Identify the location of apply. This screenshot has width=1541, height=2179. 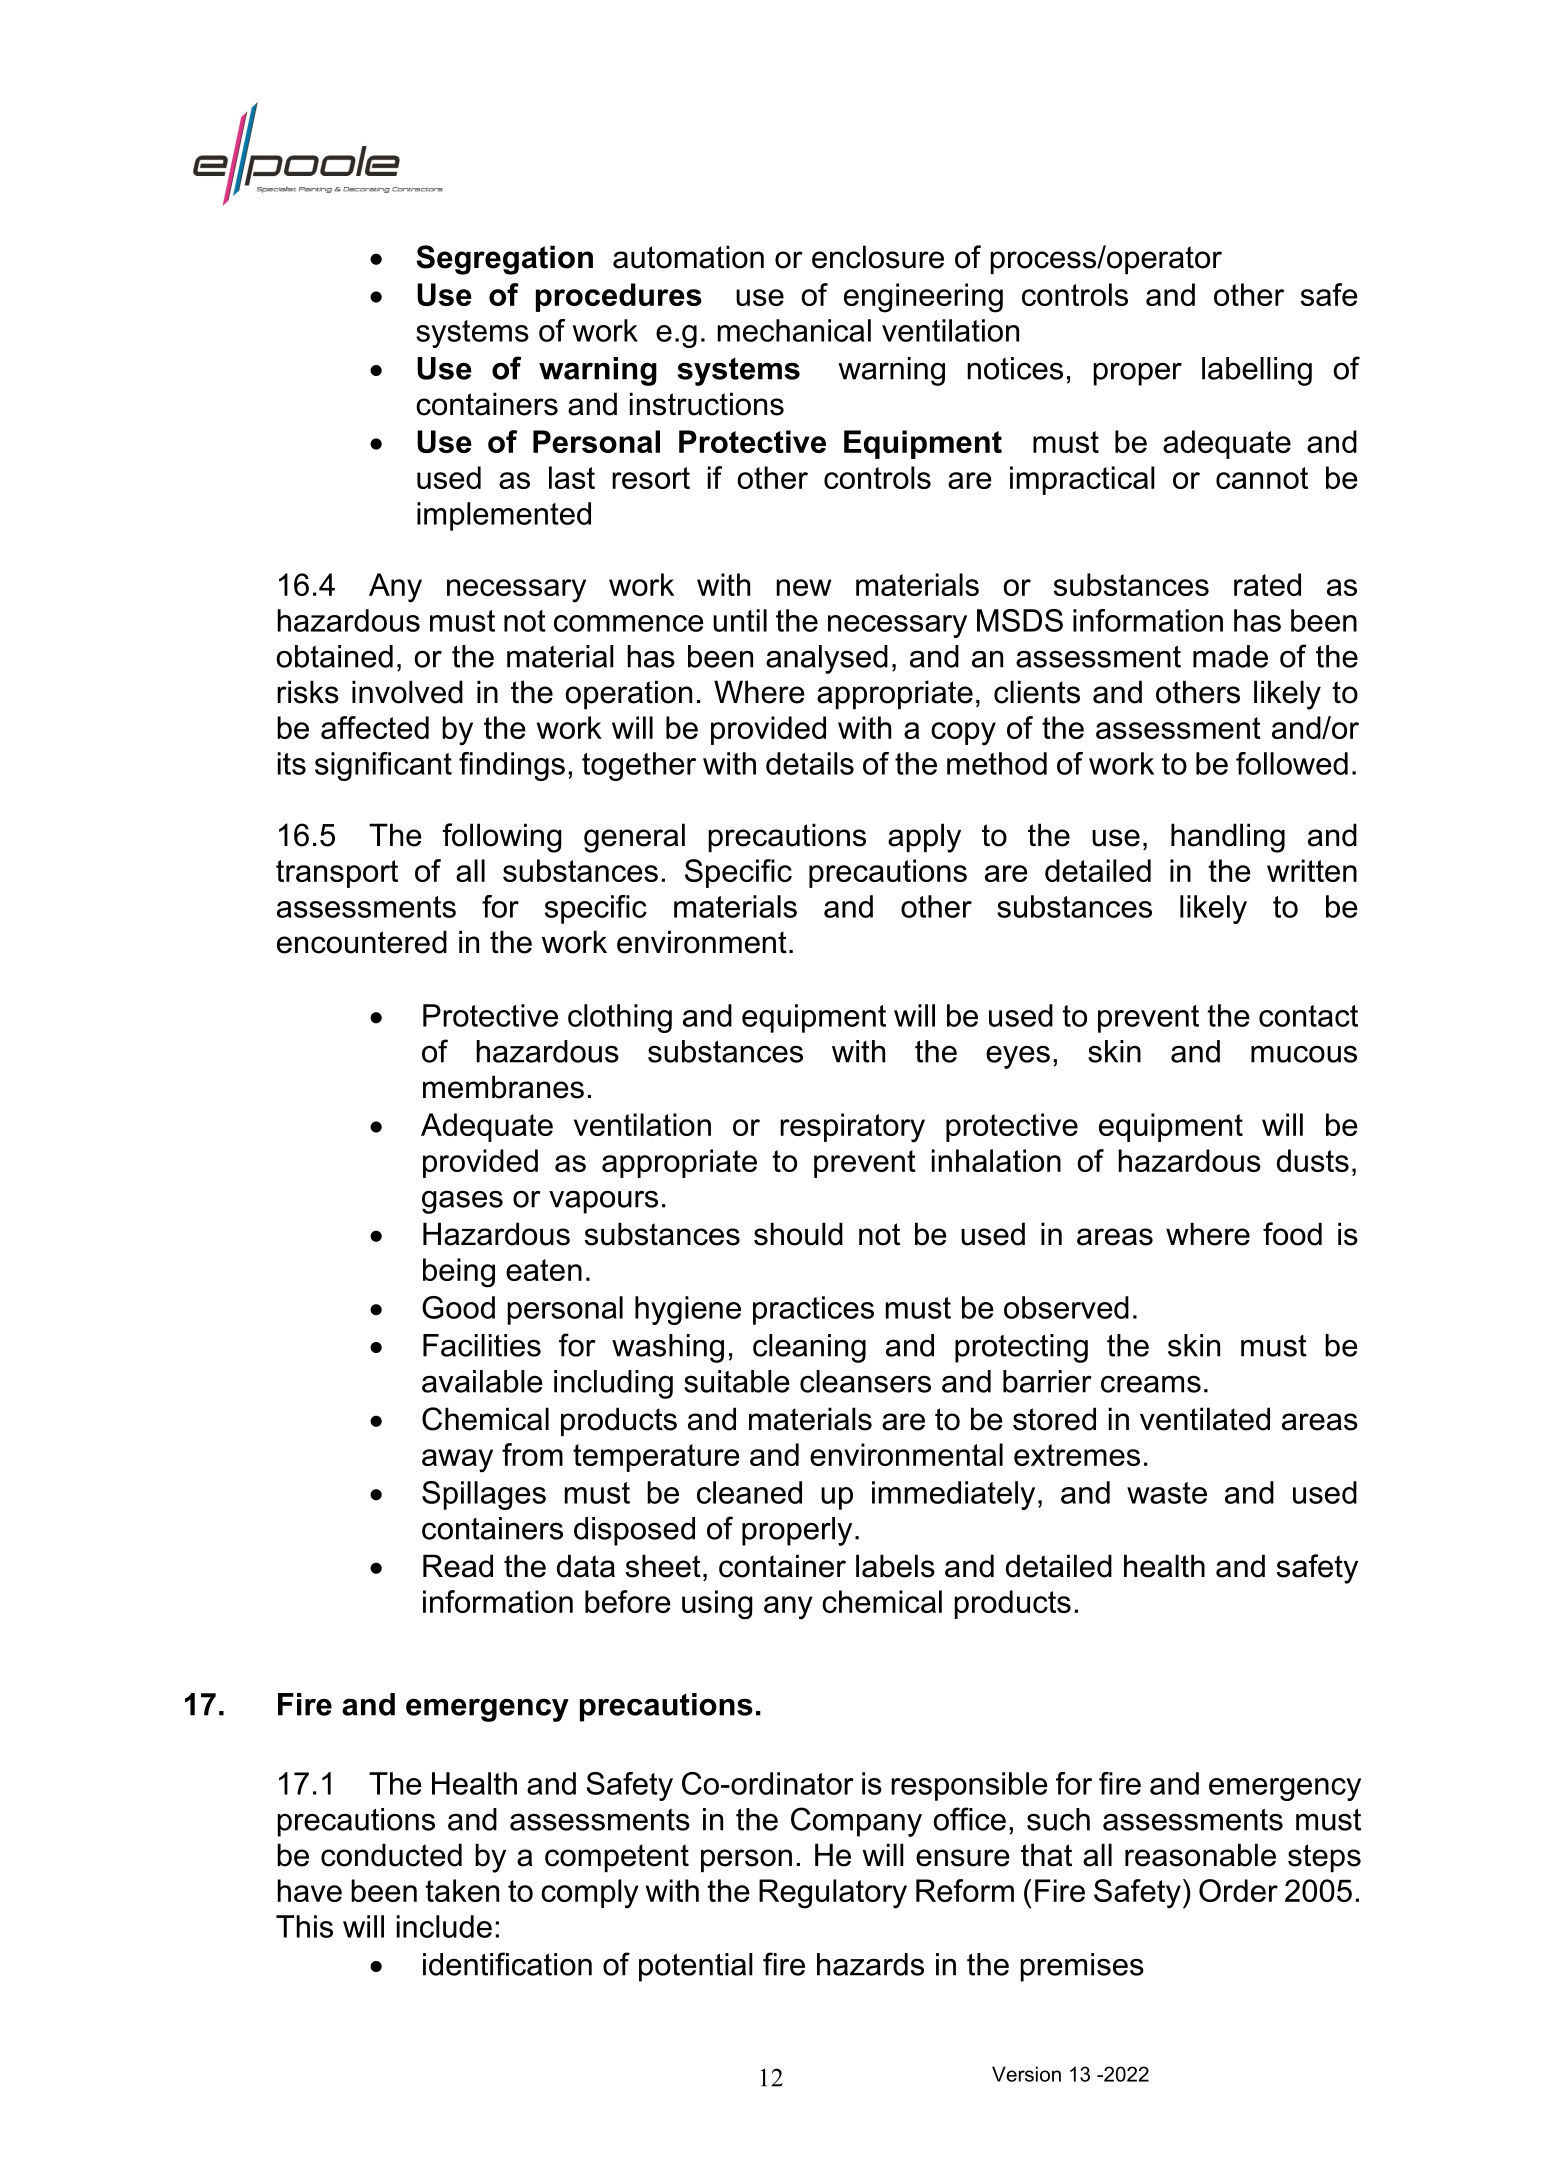
(924, 838).
